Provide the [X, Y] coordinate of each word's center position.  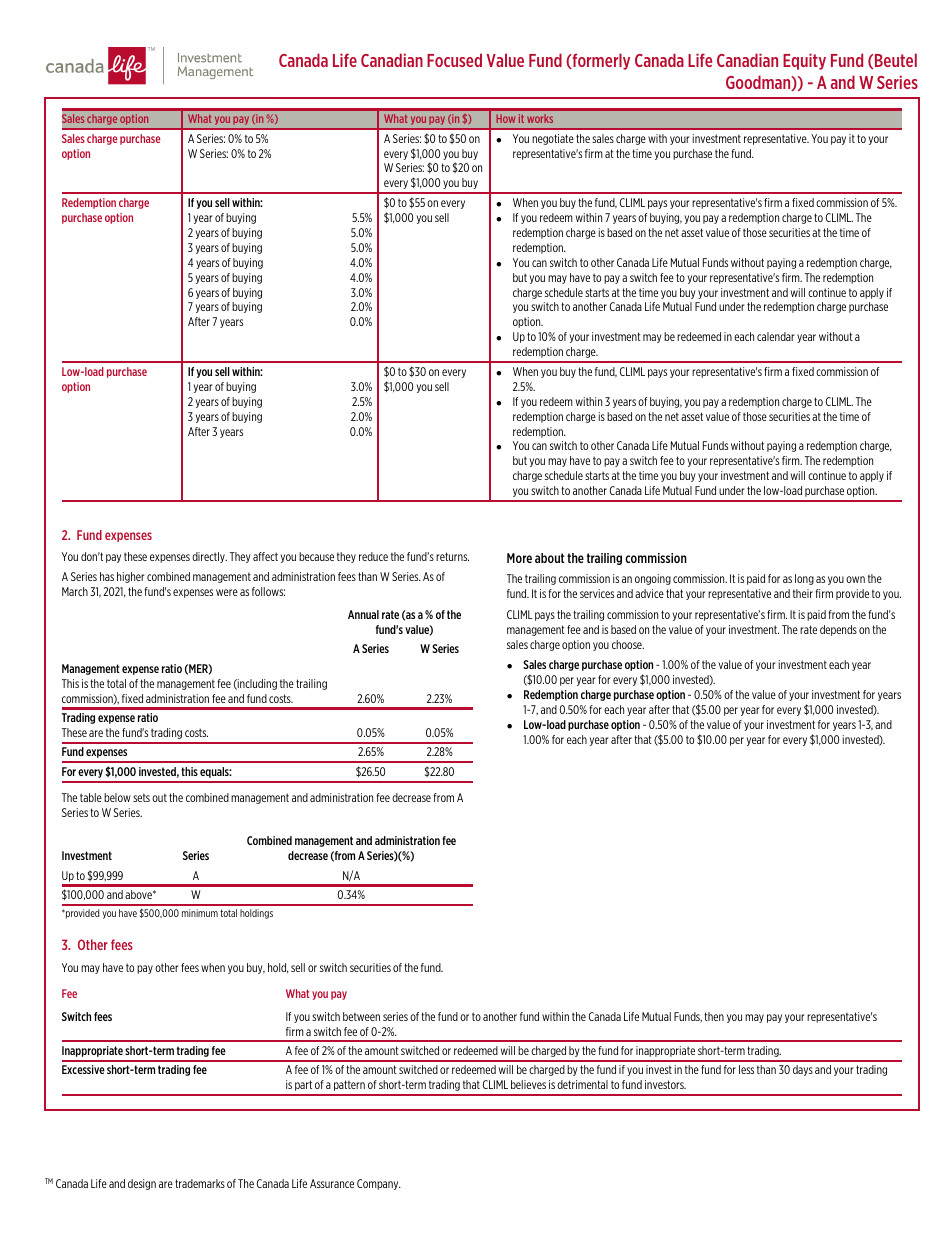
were [227, 592]
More [519, 558]
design [142, 1184]
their [803, 593]
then [714, 1016]
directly [209, 557]
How [505, 118]
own [855, 579]
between [361, 1016]
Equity [804, 61]
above [139, 894]
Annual [363, 614]
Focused [454, 60]
